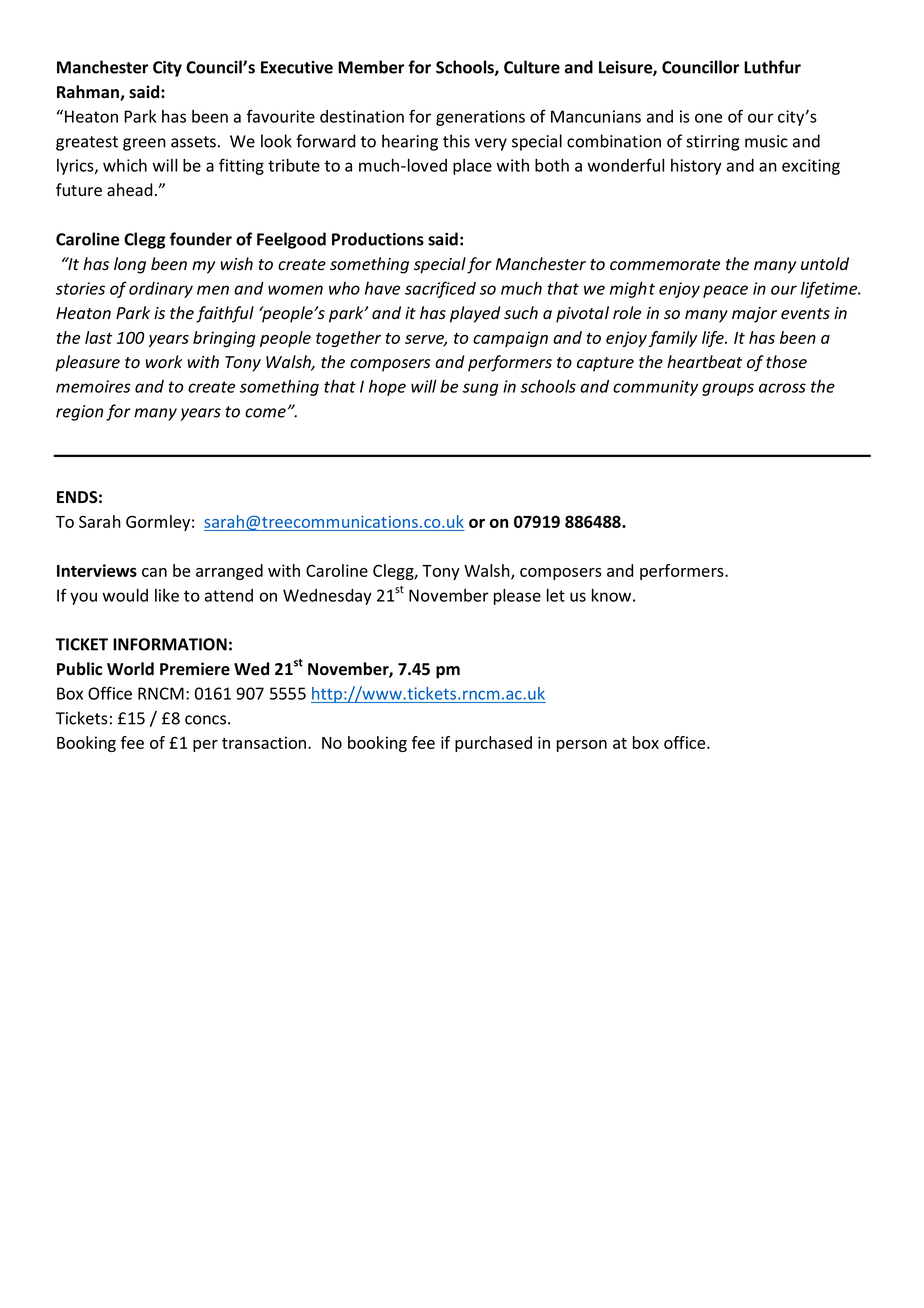  Describe the element at coordinates (265, 742) in the screenshot. I see `transaction` at that location.
